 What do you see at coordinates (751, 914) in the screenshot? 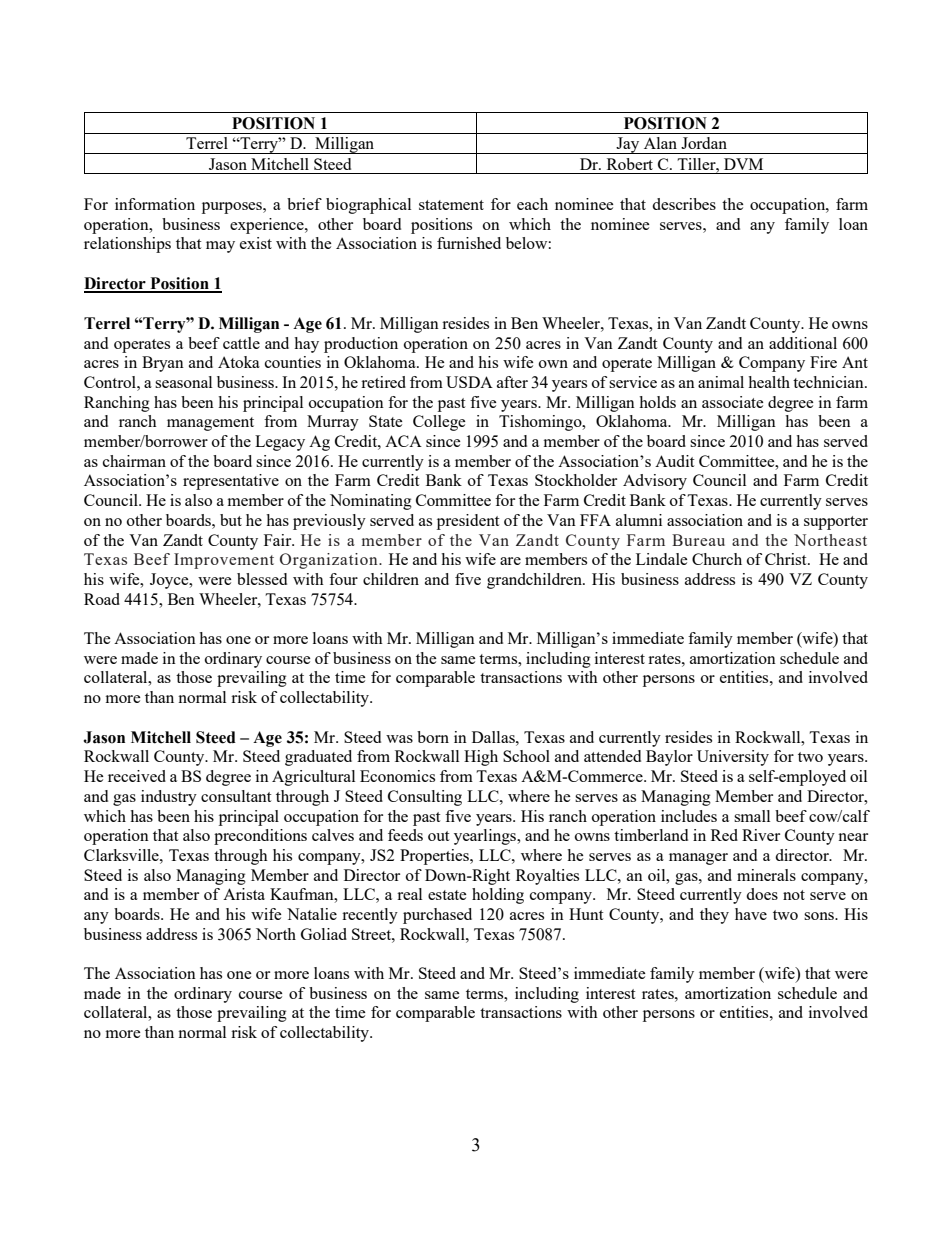
I see `have` at bounding box center [751, 914].
